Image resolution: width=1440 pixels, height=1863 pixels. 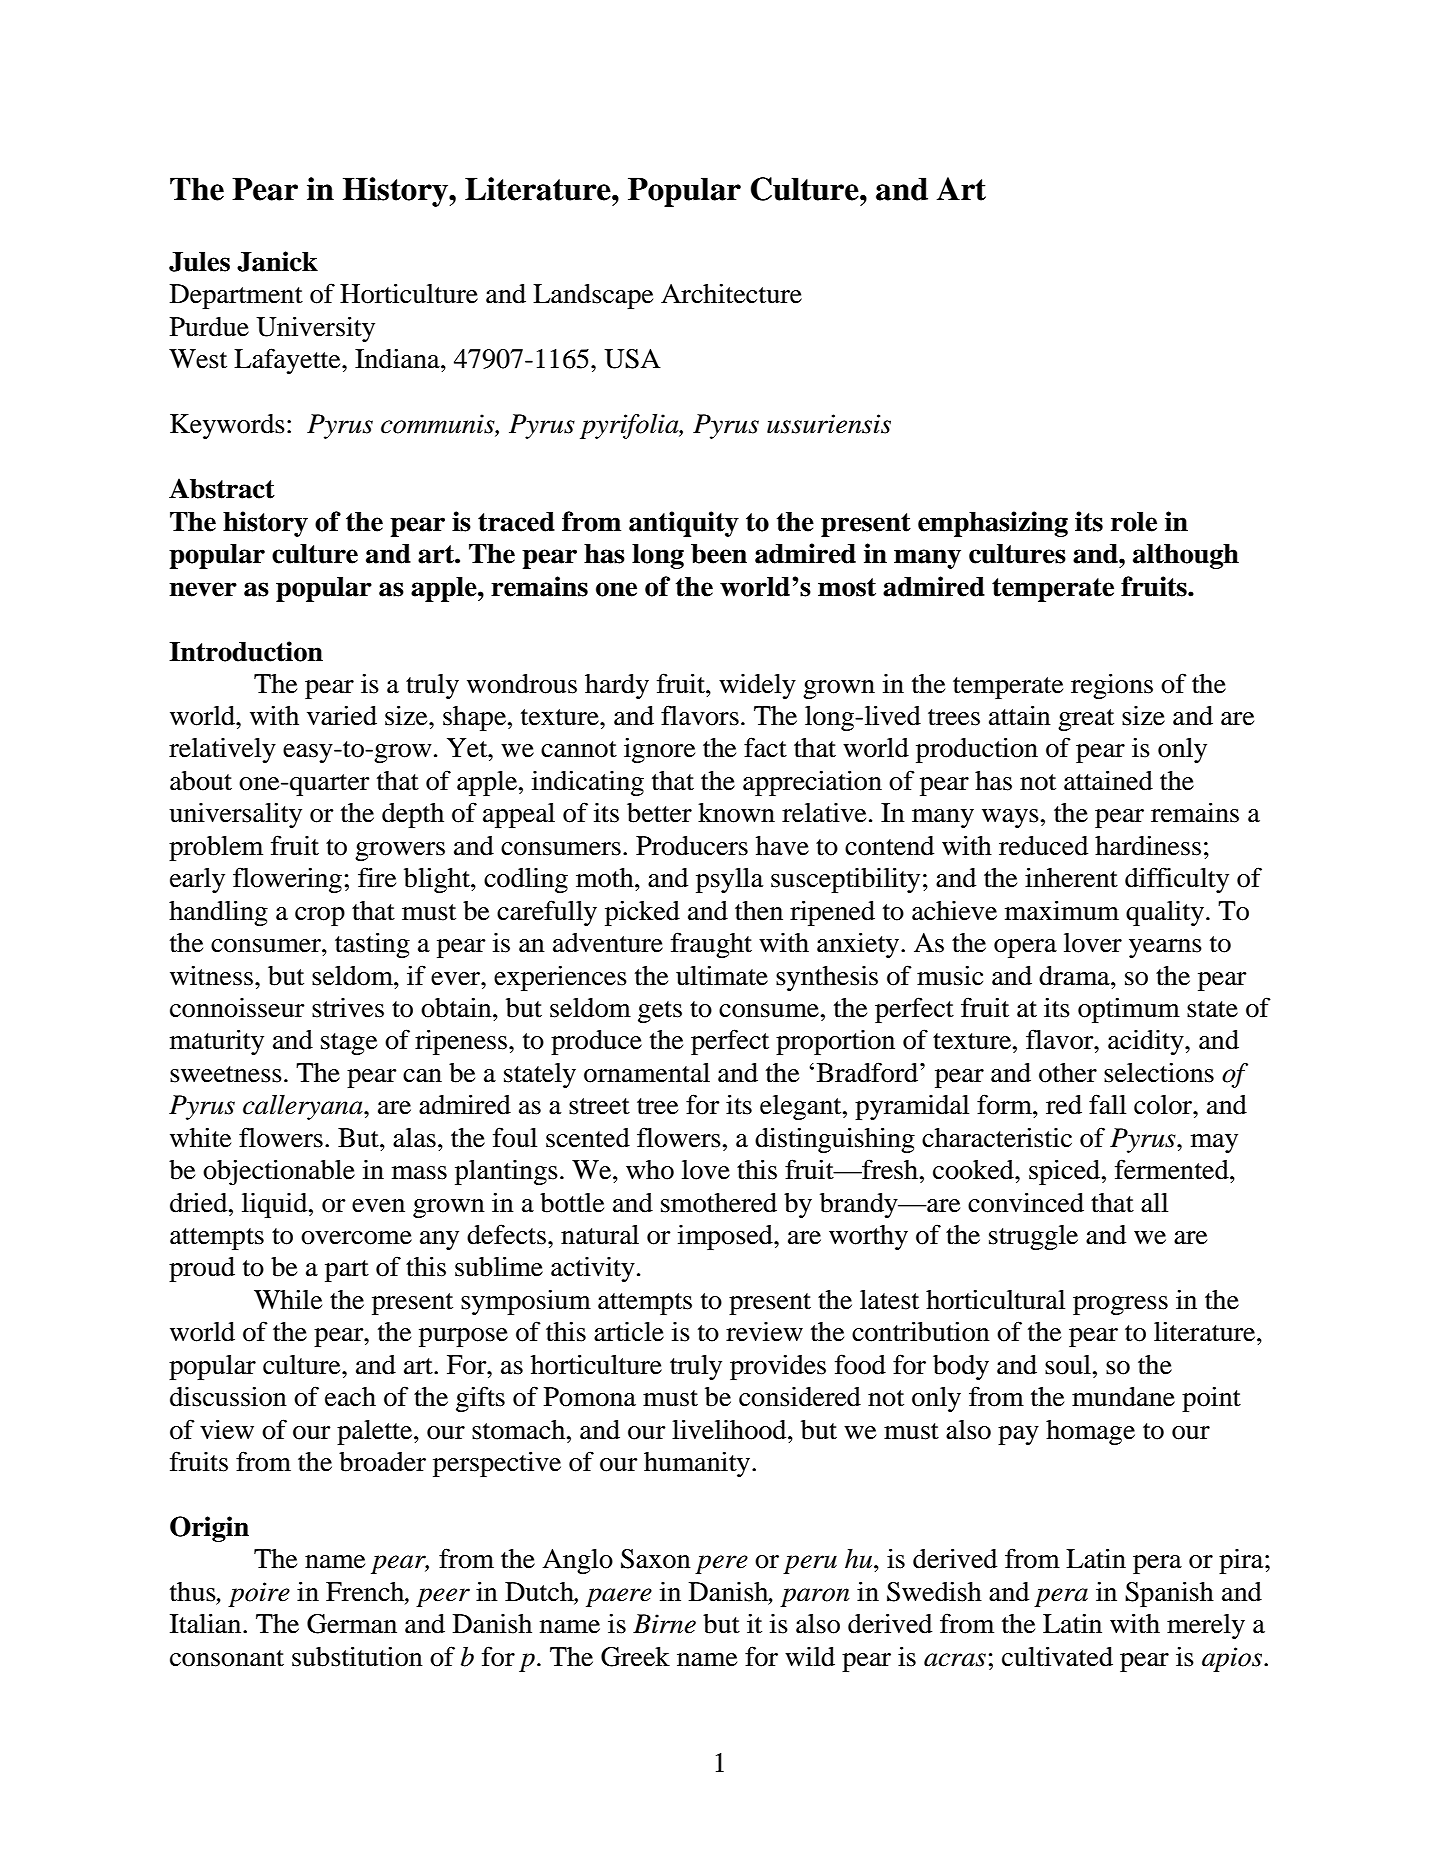 I want to click on cultivated, so click(x=1057, y=1656).
